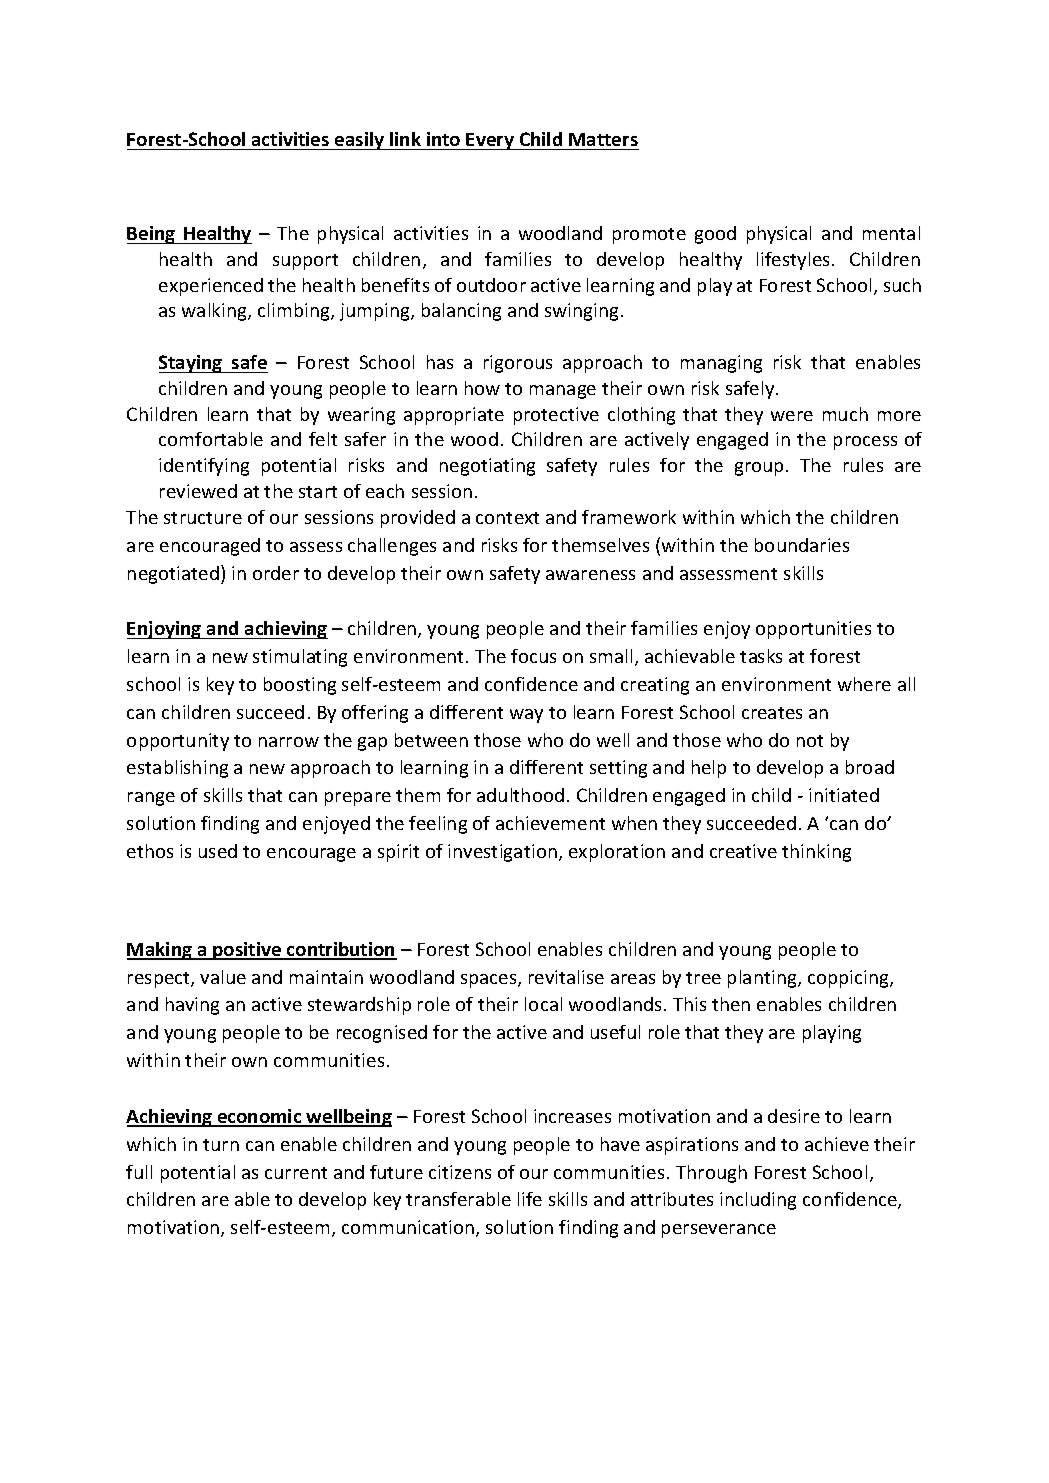  Describe the element at coordinates (491, 141) in the image. I see `Every` at that location.
